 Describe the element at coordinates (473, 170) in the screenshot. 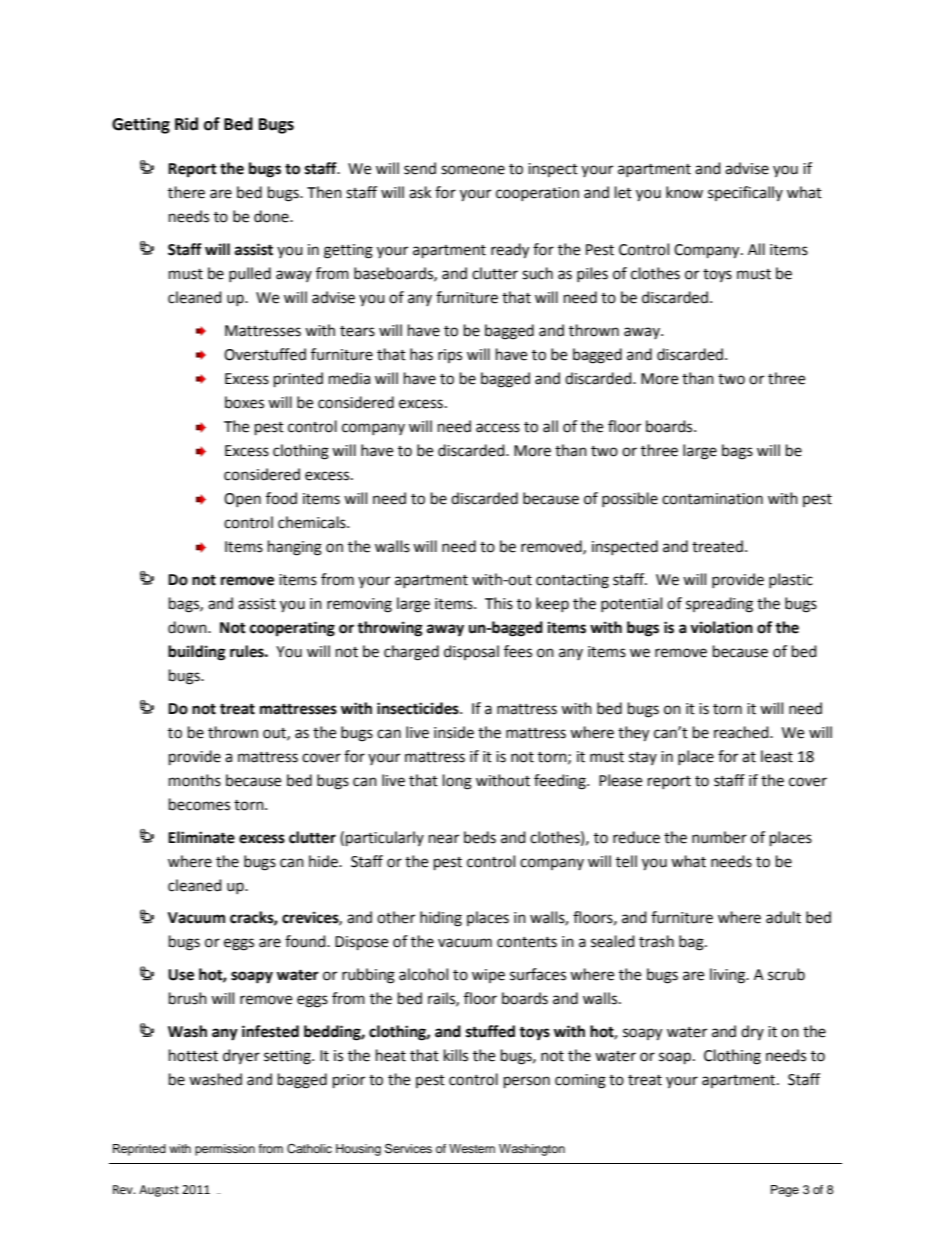

I see `someone` at that location.
